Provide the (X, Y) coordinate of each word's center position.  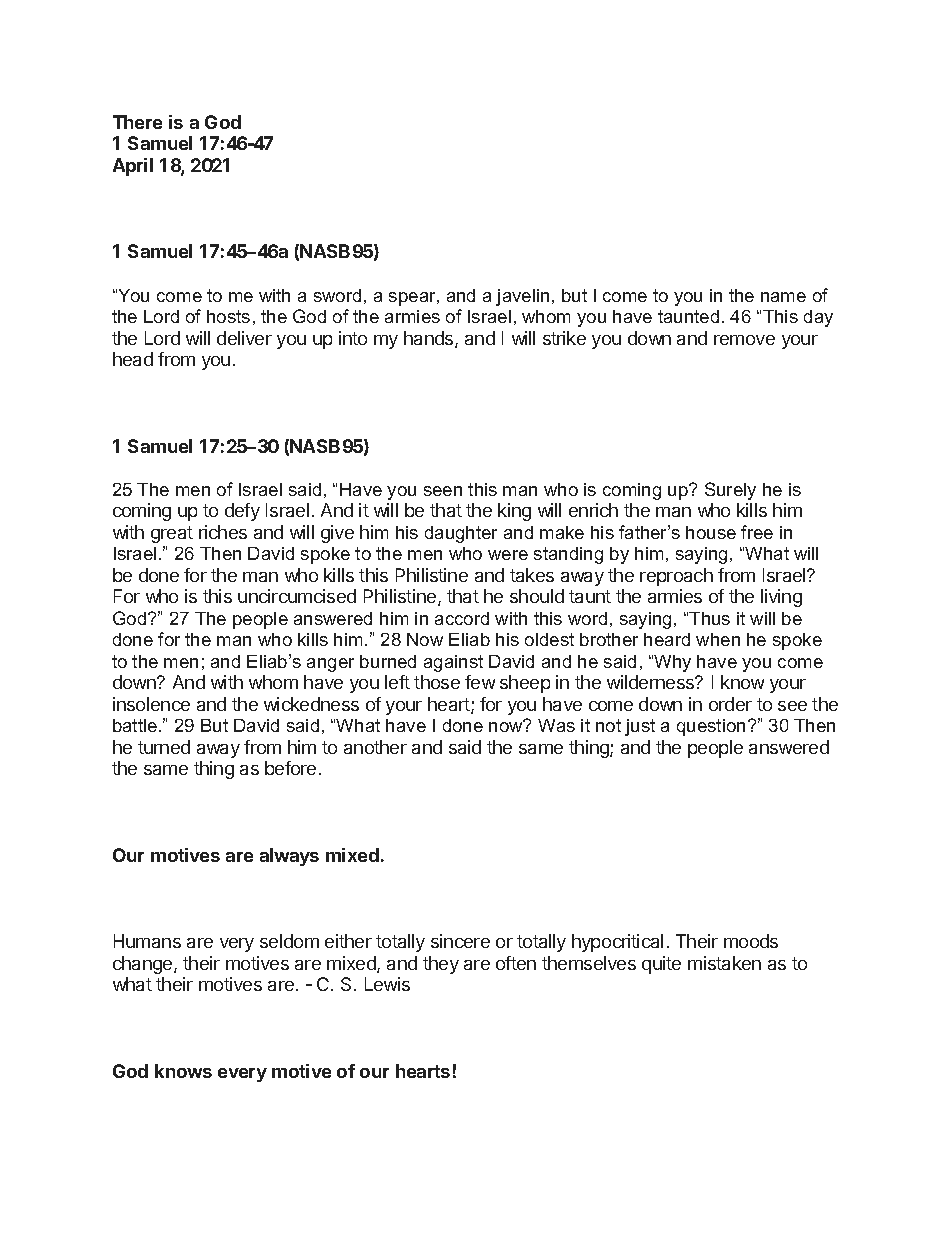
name (783, 297)
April (133, 167)
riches (223, 532)
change (144, 965)
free (757, 532)
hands (430, 339)
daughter (461, 534)
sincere (460, 941)
